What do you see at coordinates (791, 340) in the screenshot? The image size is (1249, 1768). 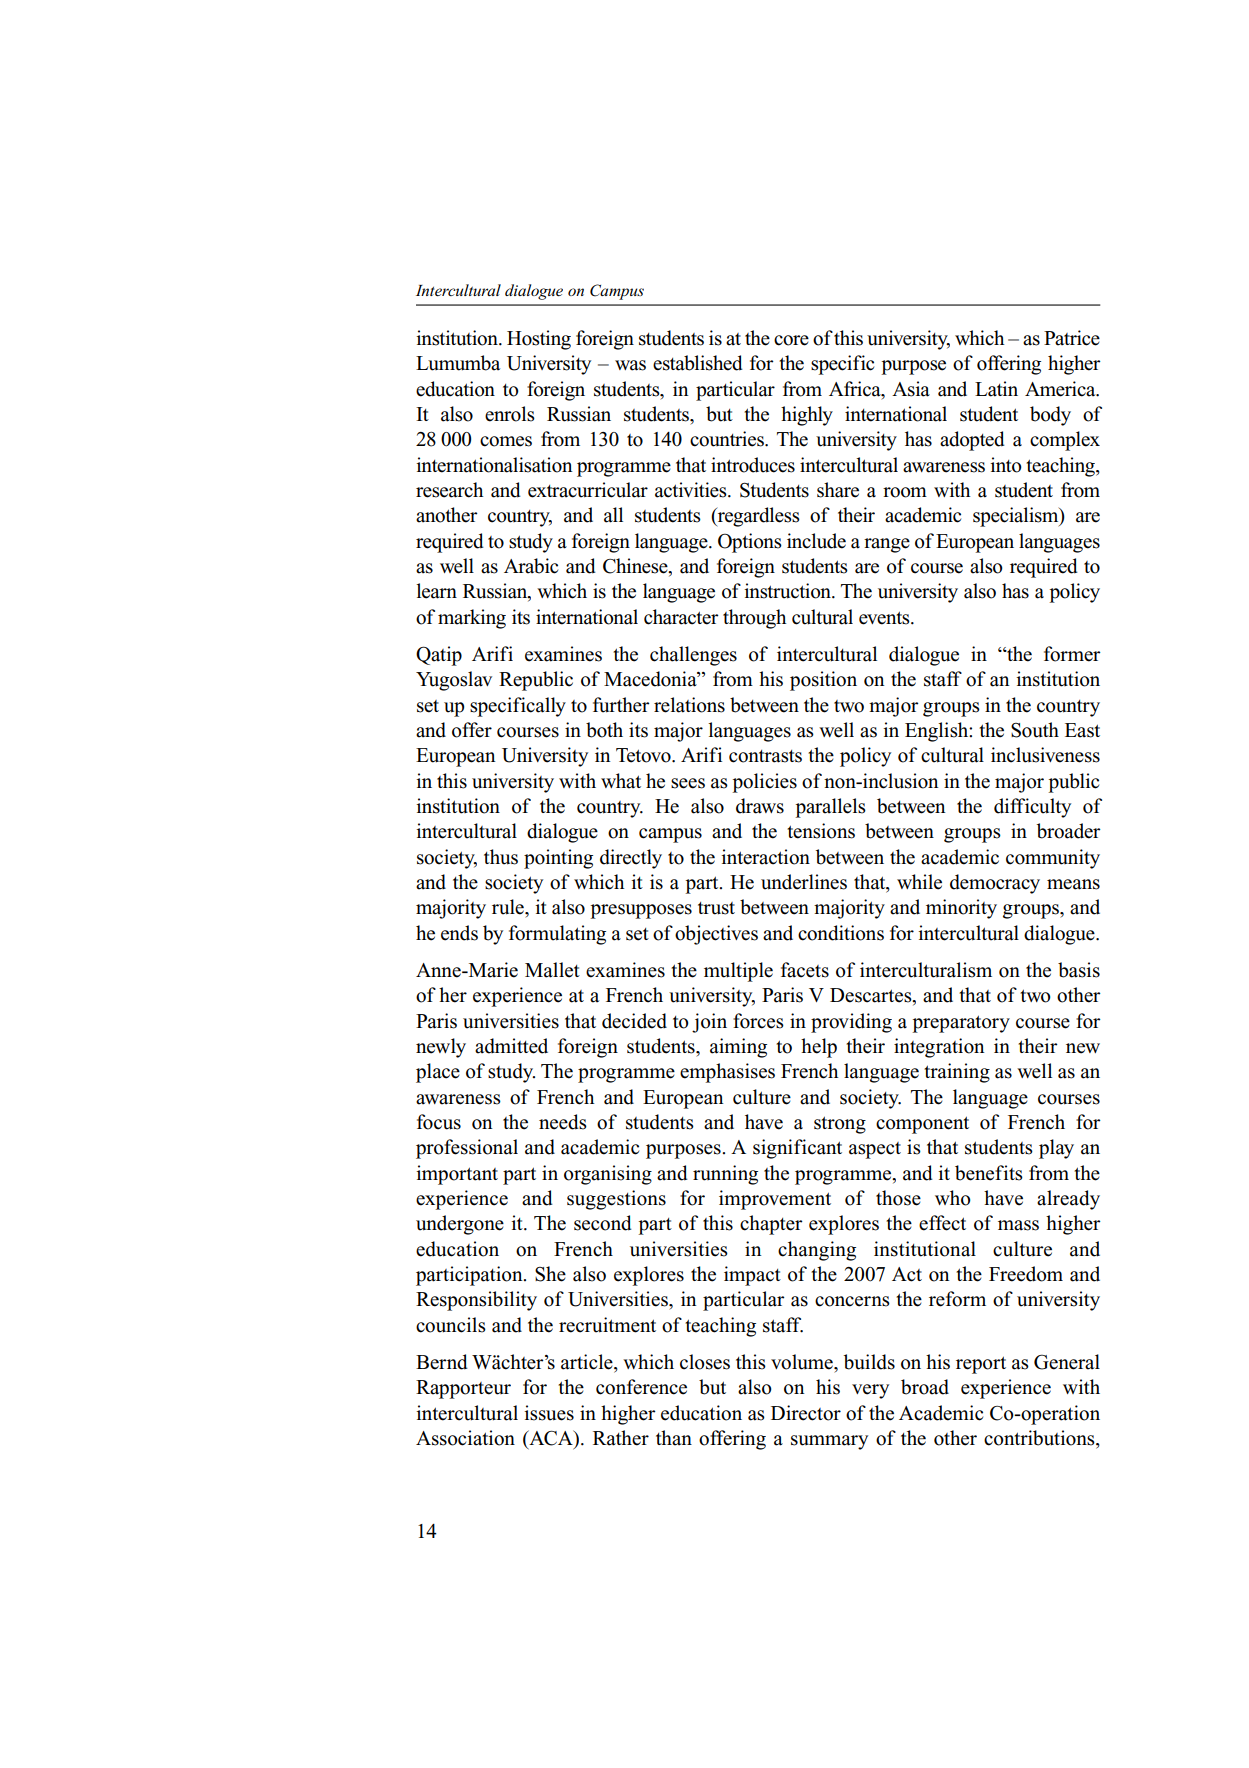 I see `core` at bounding box center [791, 340].
